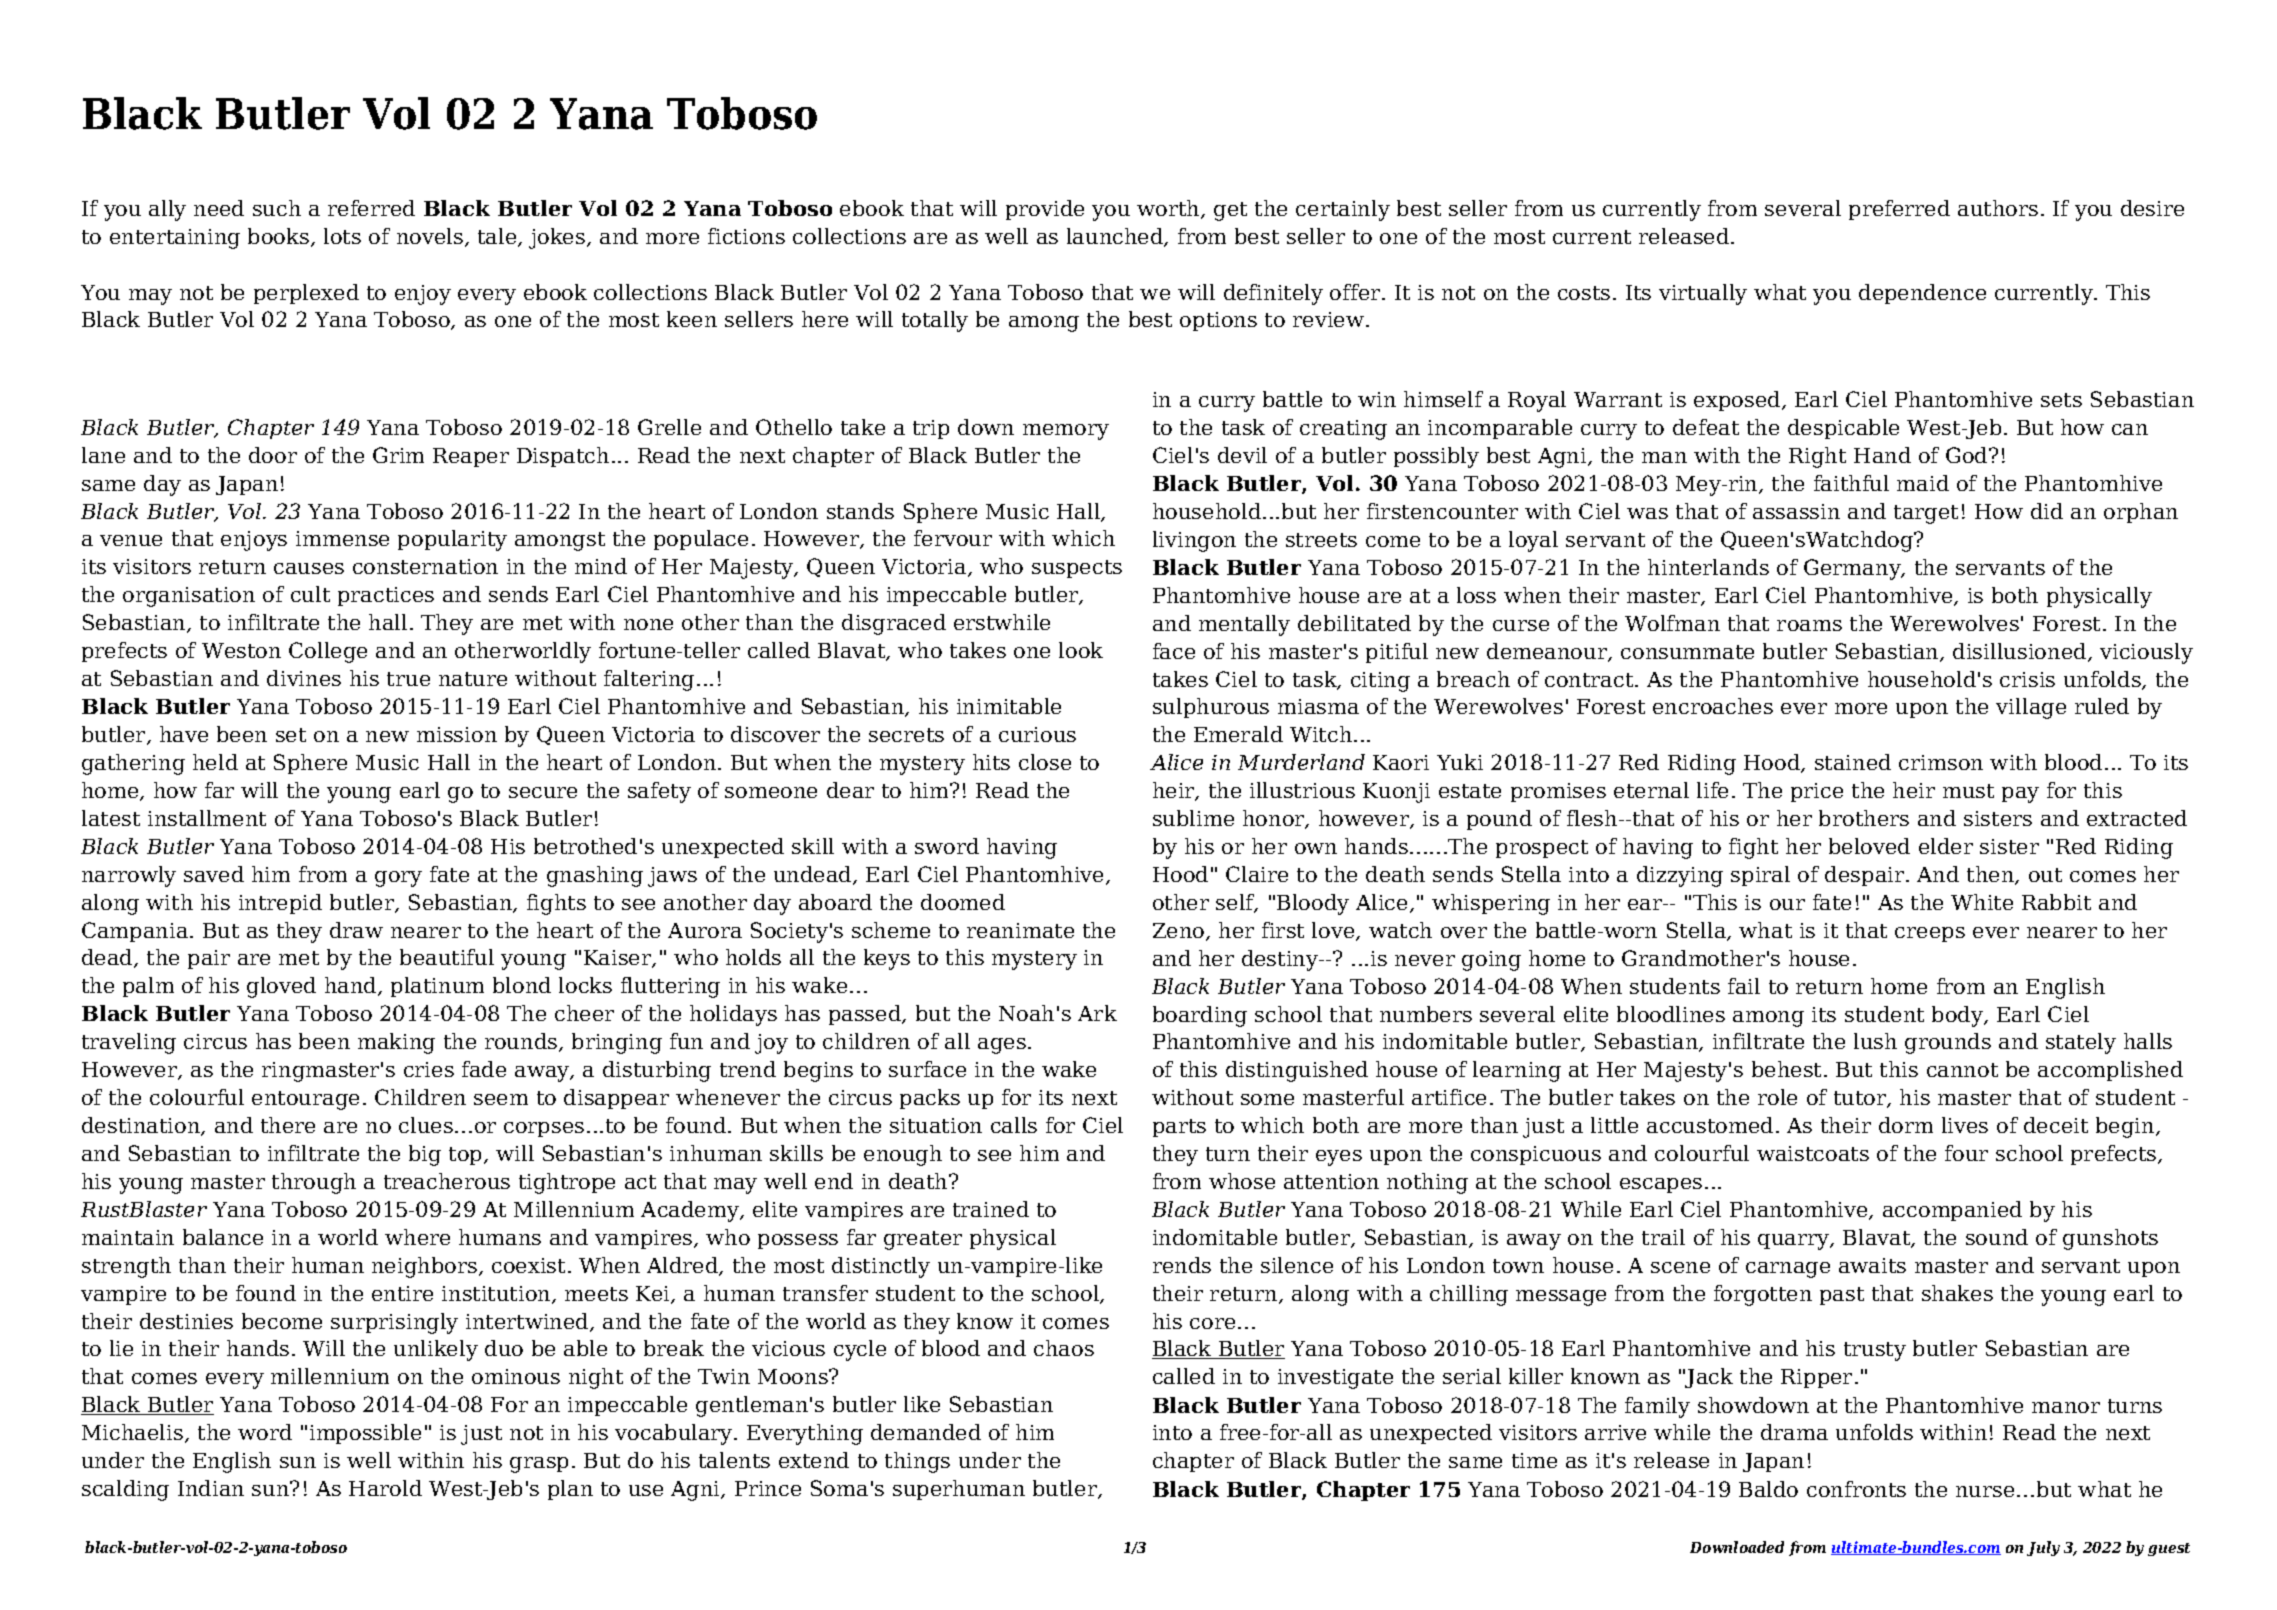 This image has height=1610, width=2277. What do you see at coordinates (424, 1267) in the image?
I see `neighbors` at bounding box center [424, 1267].
